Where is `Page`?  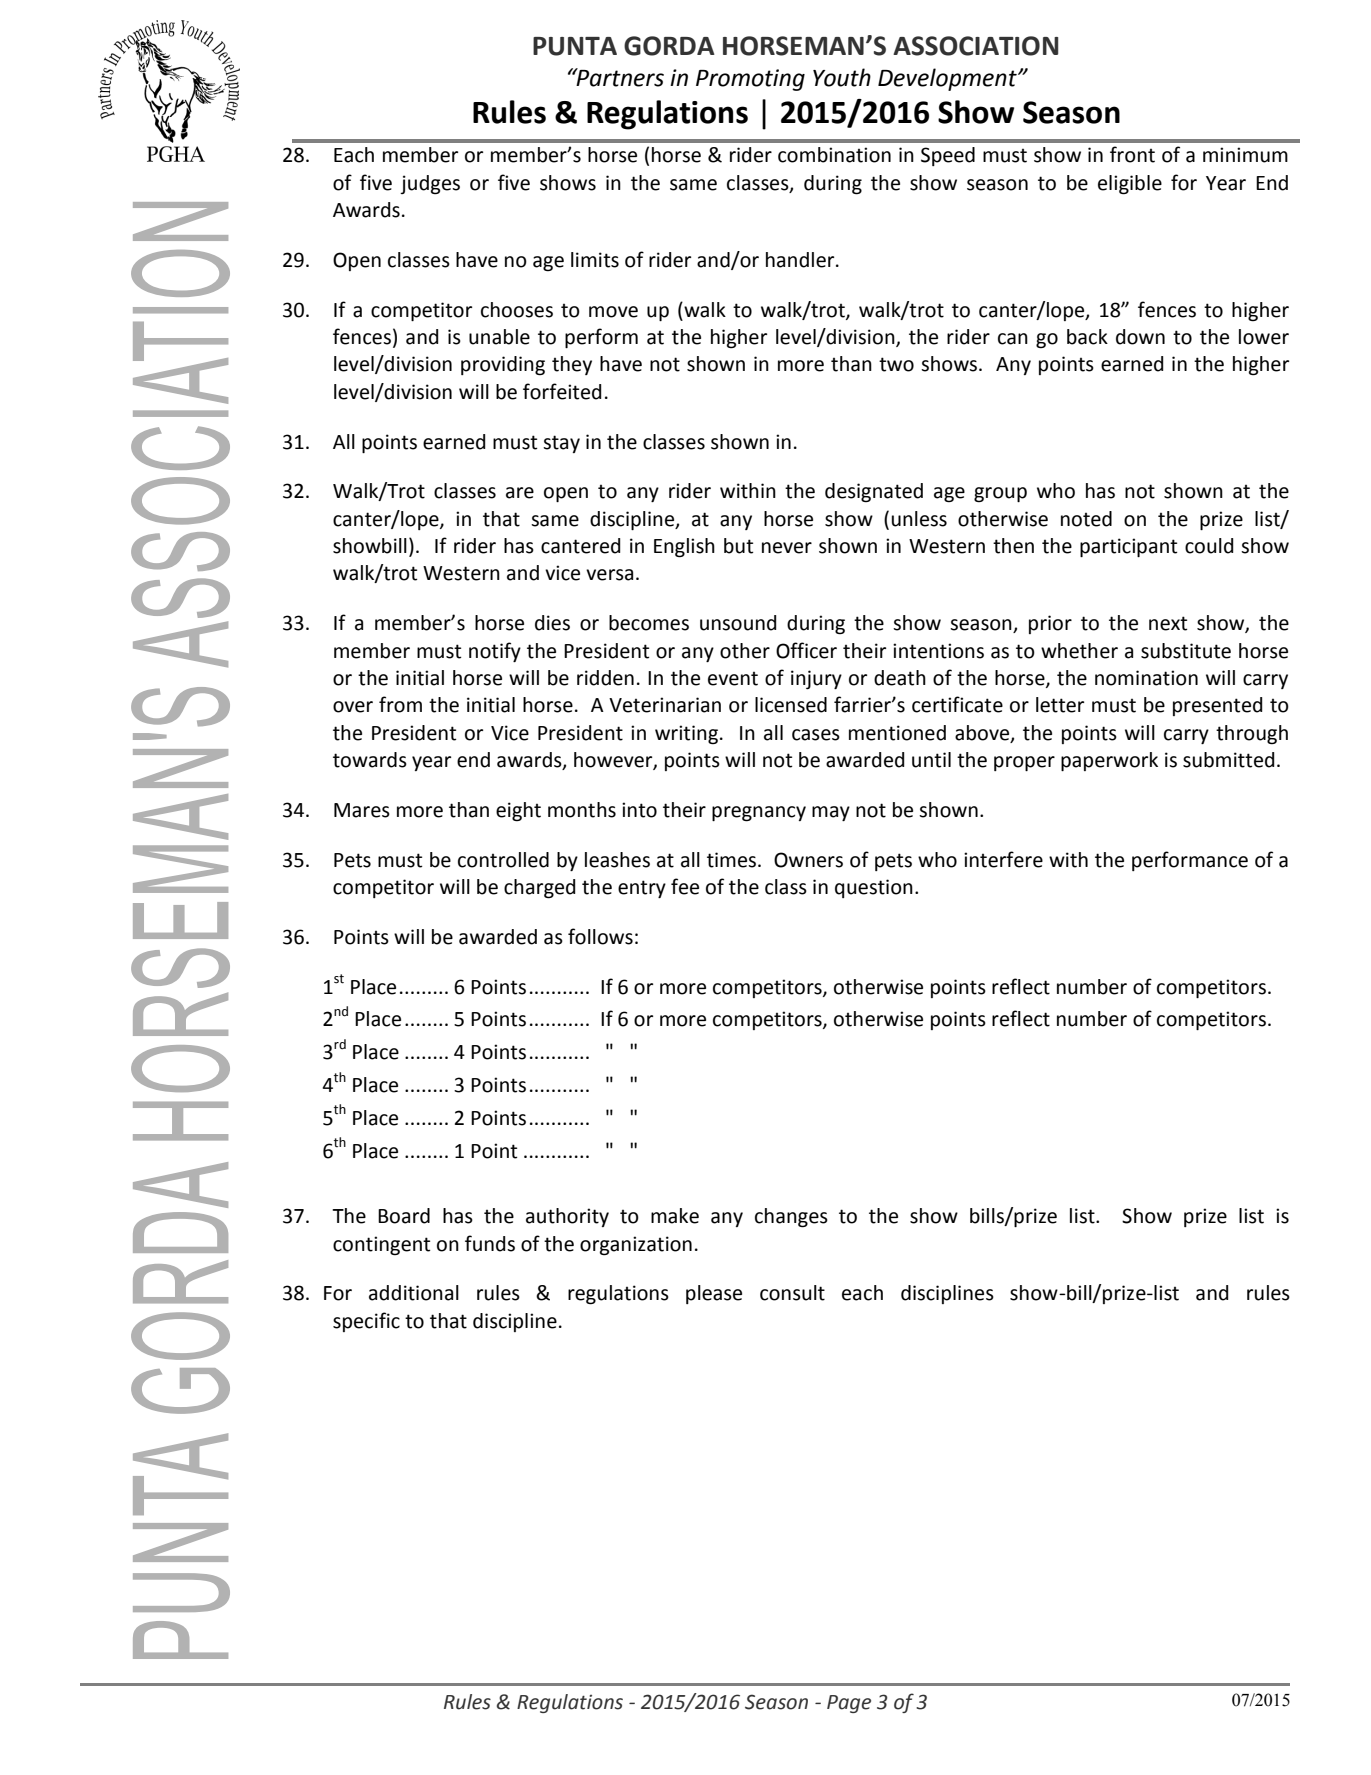
Page is located at coordinates (849, 1704).
